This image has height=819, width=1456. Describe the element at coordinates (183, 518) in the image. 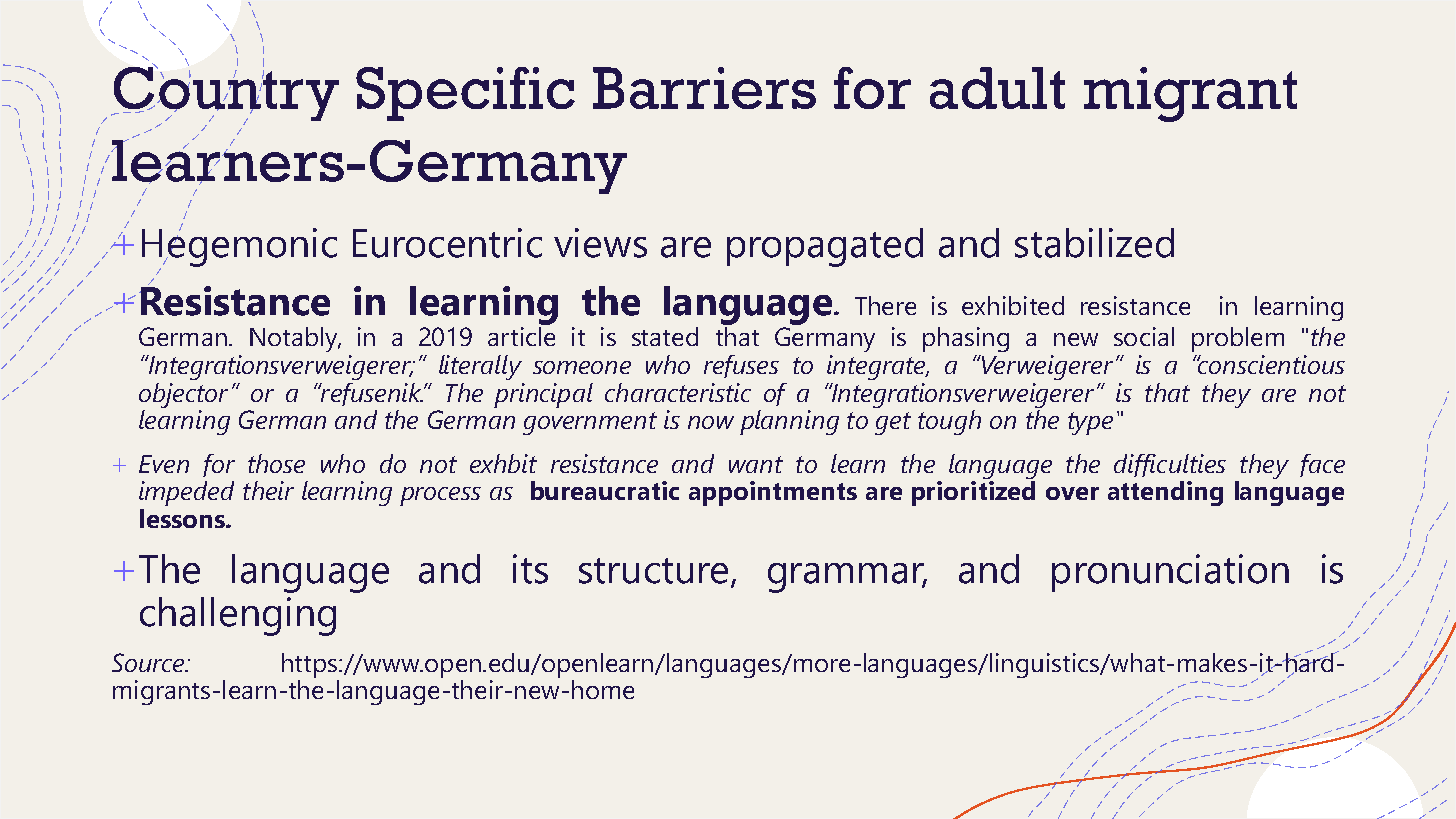

I see `lessons` at that location.
